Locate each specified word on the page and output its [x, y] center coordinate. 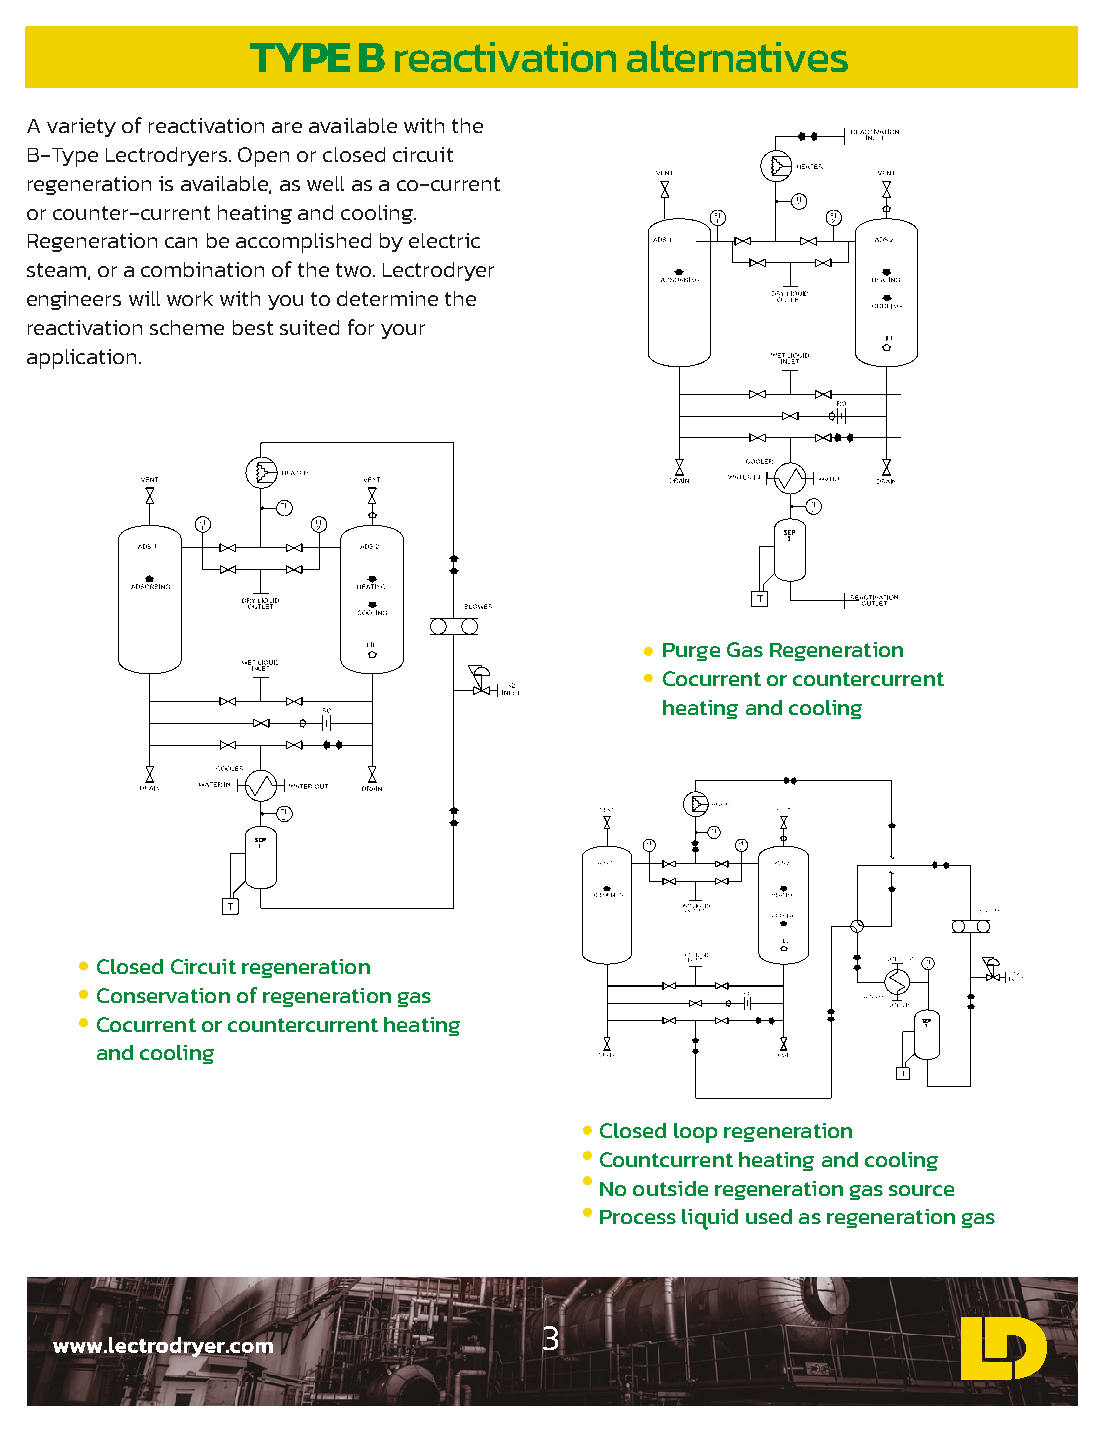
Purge [691, 652]
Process [638, 1217]
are [287, 127]
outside [670, 1188]
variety [81, 127]
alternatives [737, 56]
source [921, 1190]
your [403, 331]
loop [695, 1133]
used [769, 1216]
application [81, 359]
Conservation [163, 995]
